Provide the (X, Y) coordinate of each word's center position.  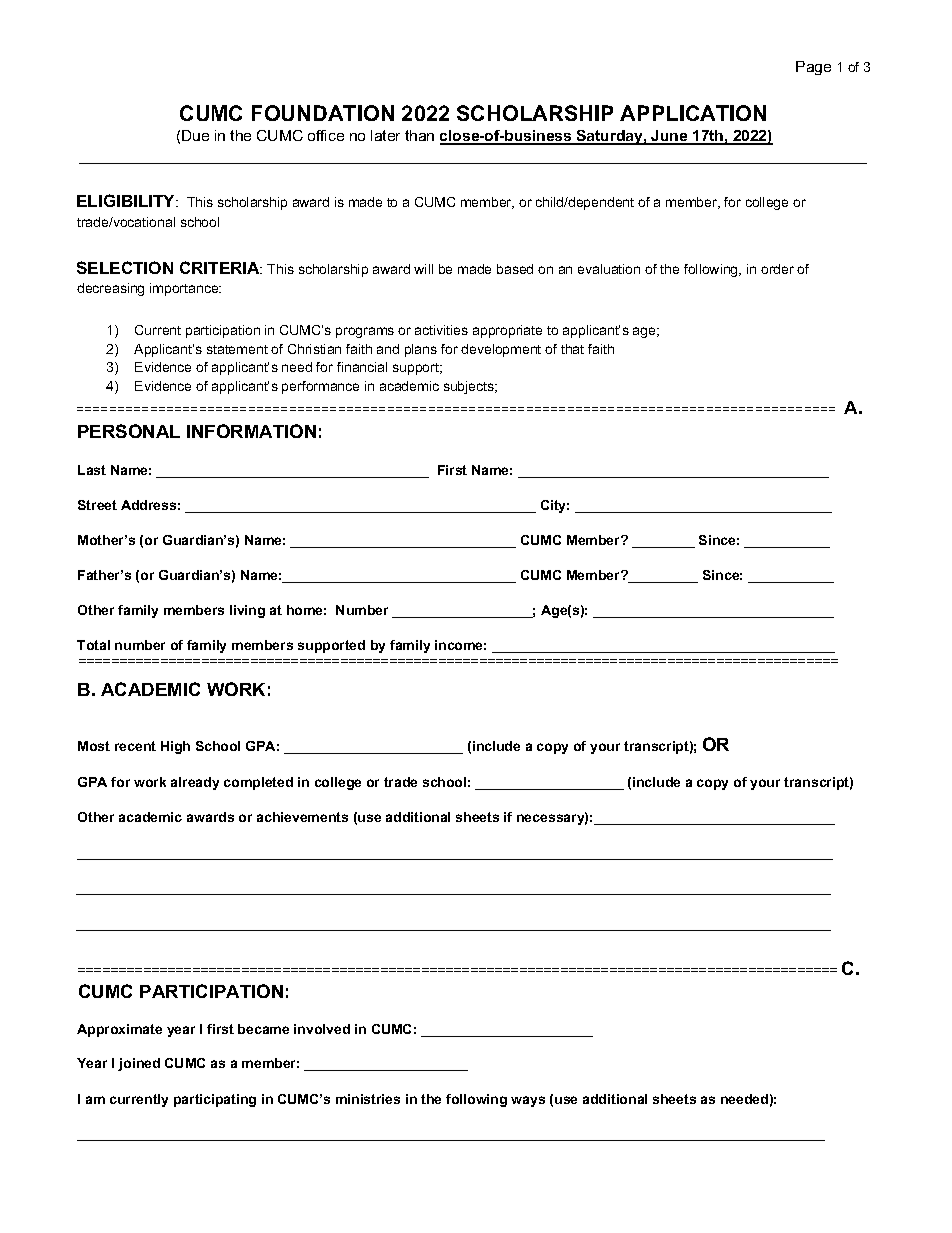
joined (139, 1064)
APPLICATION (693, 113)
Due (195, 135)
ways (528, 1101)
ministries (368, 1099)
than (419, 135)
